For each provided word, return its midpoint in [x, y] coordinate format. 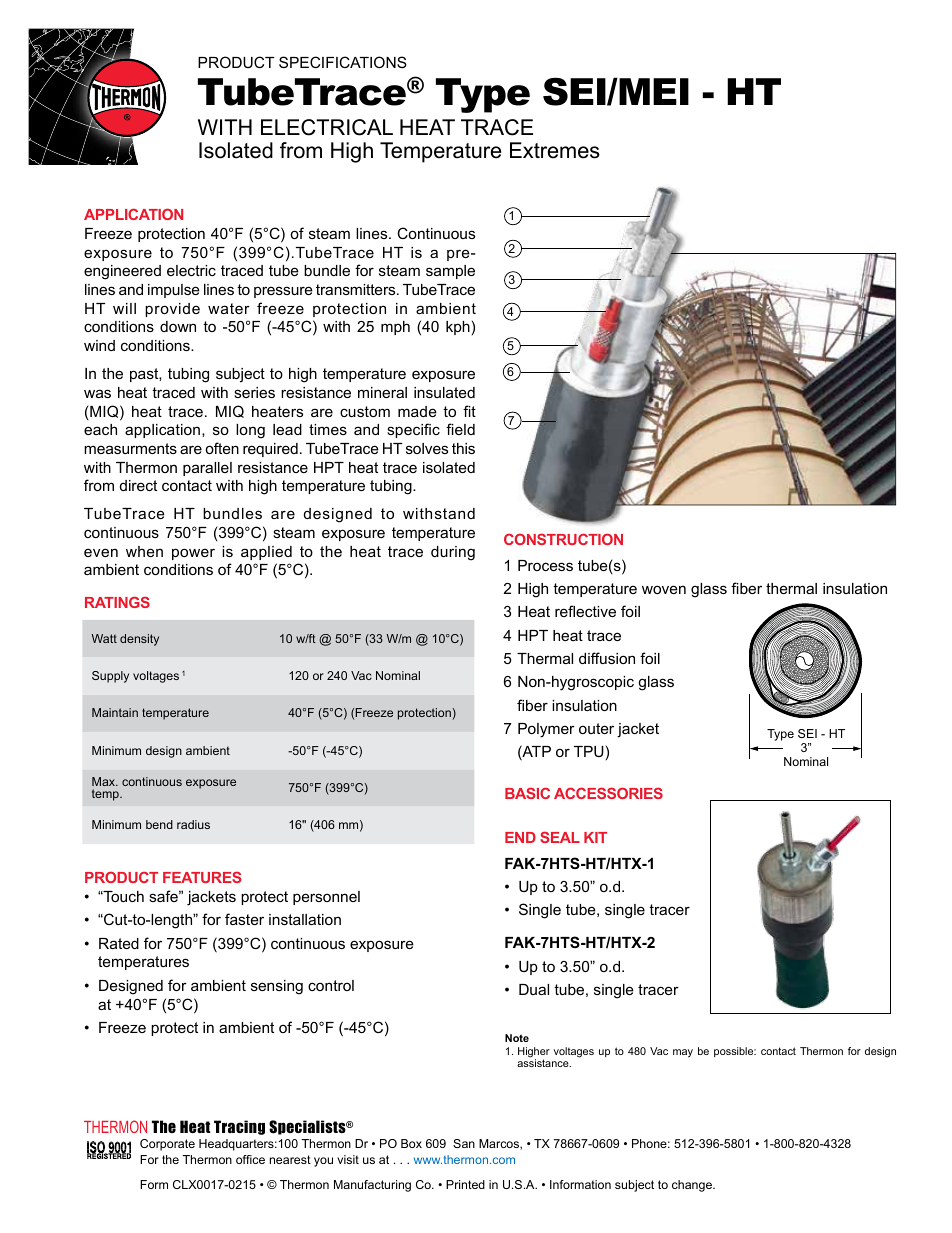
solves [427, 448]
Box [411, 1143]
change [693, 1186]
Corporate [167, 1145]
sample [450, 272]
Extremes [555, 150]
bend [159, 824]
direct [138, 485]
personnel [326, 898]
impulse [174, 291]
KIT [595, 837]
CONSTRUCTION [563, 539]
